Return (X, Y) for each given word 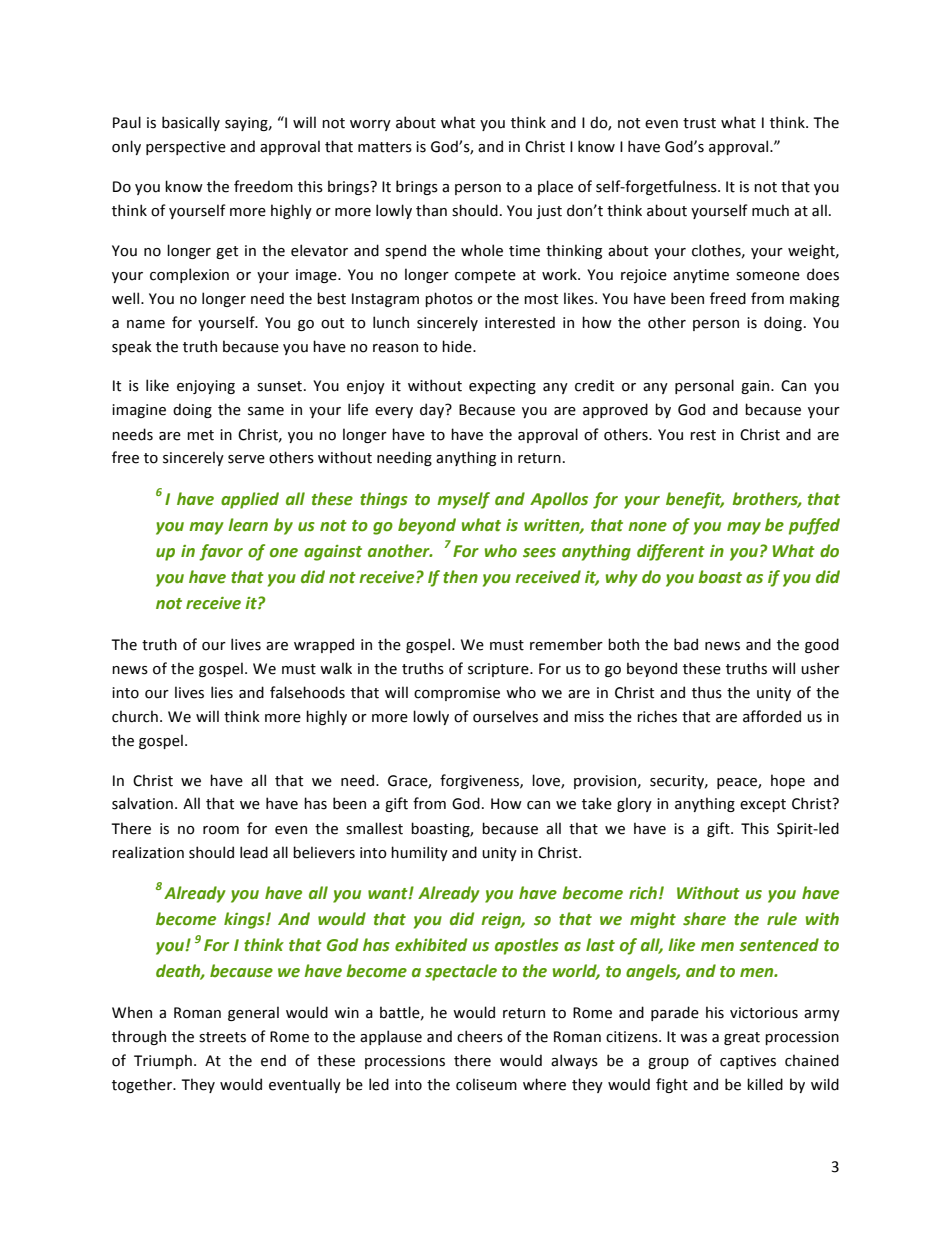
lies (222, 692)
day (433, 410)
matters (385, 147)
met (200, 435)
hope (788, 781)
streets (222, 1037)
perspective (186, 148)
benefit (695, 500)
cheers (480, 1036)
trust (699, 123)
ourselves (505, 716)
